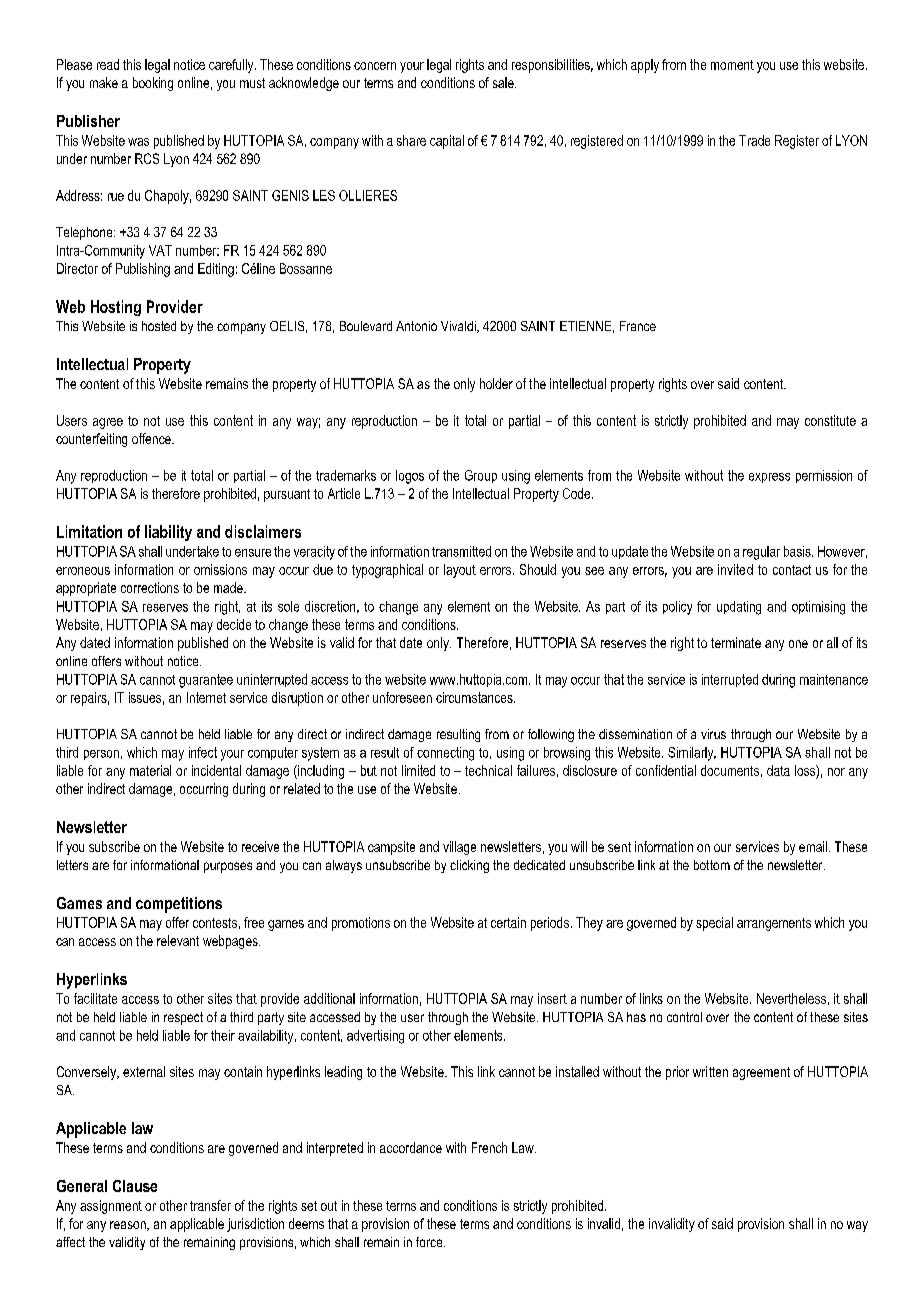 Image resolution: width=924 pixels, height=1308 pixels. I want to click on force, so click(430, 1242).
